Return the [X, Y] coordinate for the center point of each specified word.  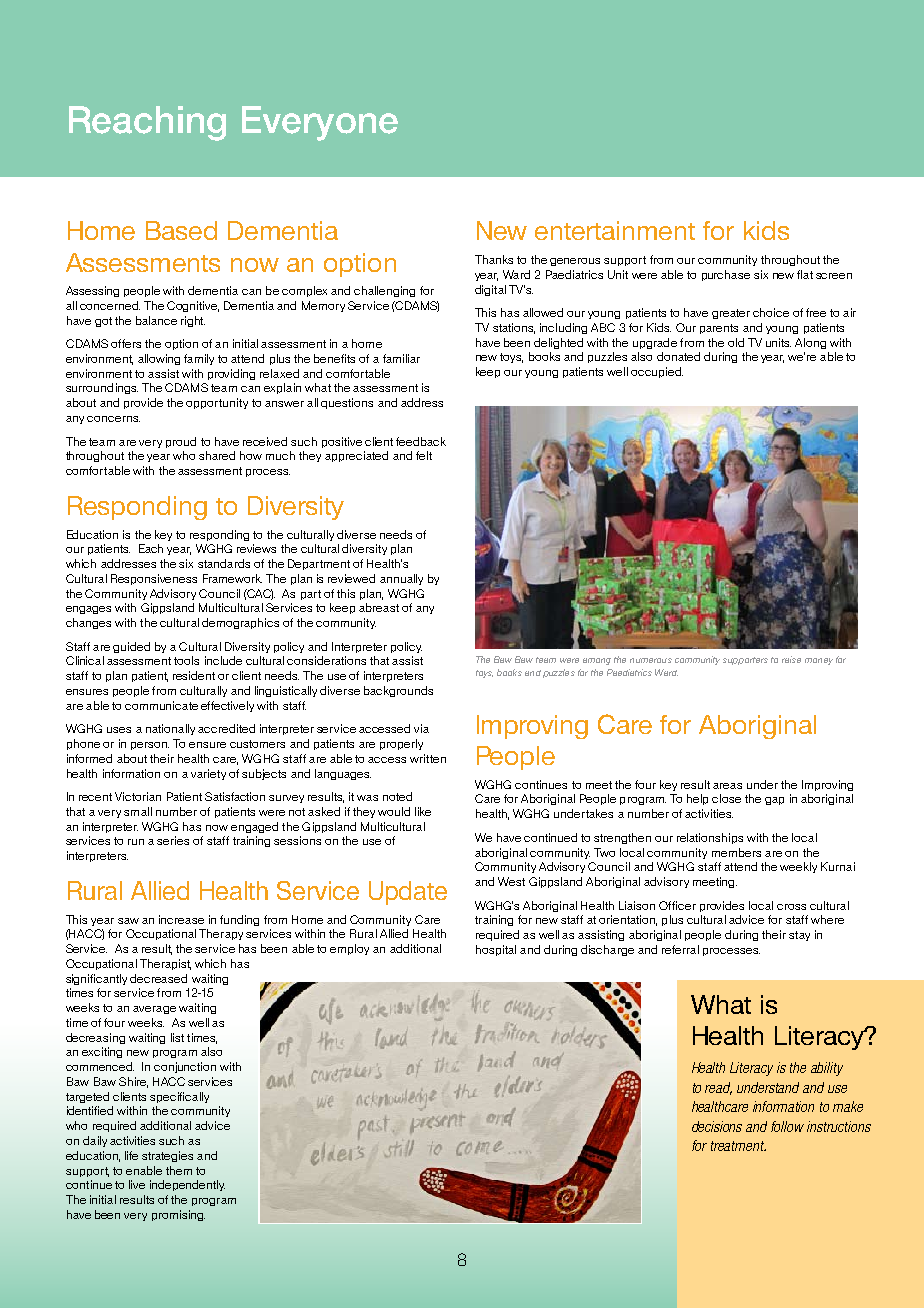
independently [187, 1185]
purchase [726, 275]
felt [424, 455]
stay [799, 936]
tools [186, 660]
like [423, 811]
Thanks [494, 259]
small [138, 811]
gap [774, 801]
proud [181, 442]
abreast [379, 607]
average [154, 1010]
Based [181, 230]
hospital [496, 950]
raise [791, 659]
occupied [657, 372]
